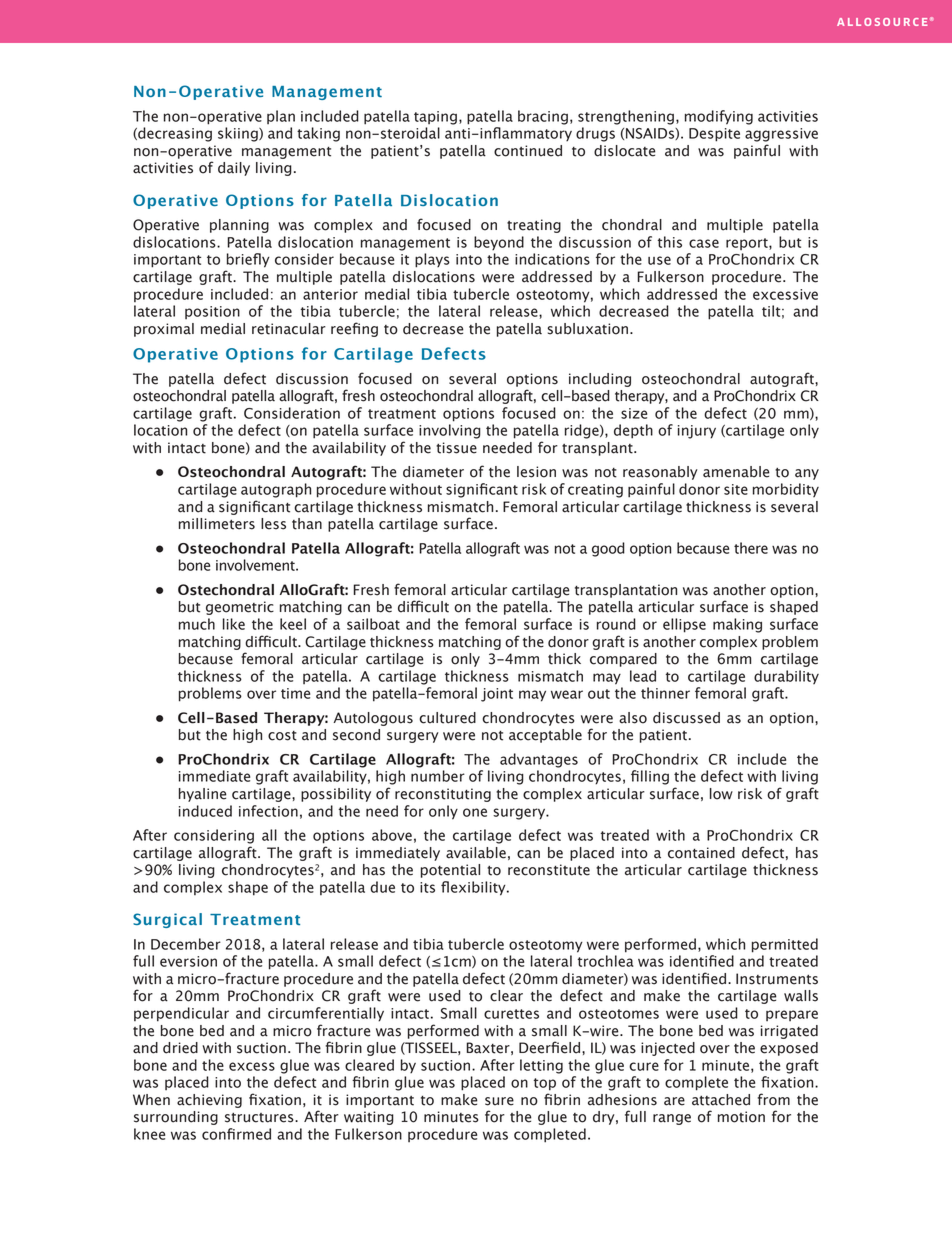 The width and height of the screenshot is (952, 1233). I want to click on making, so click(737, 625).
